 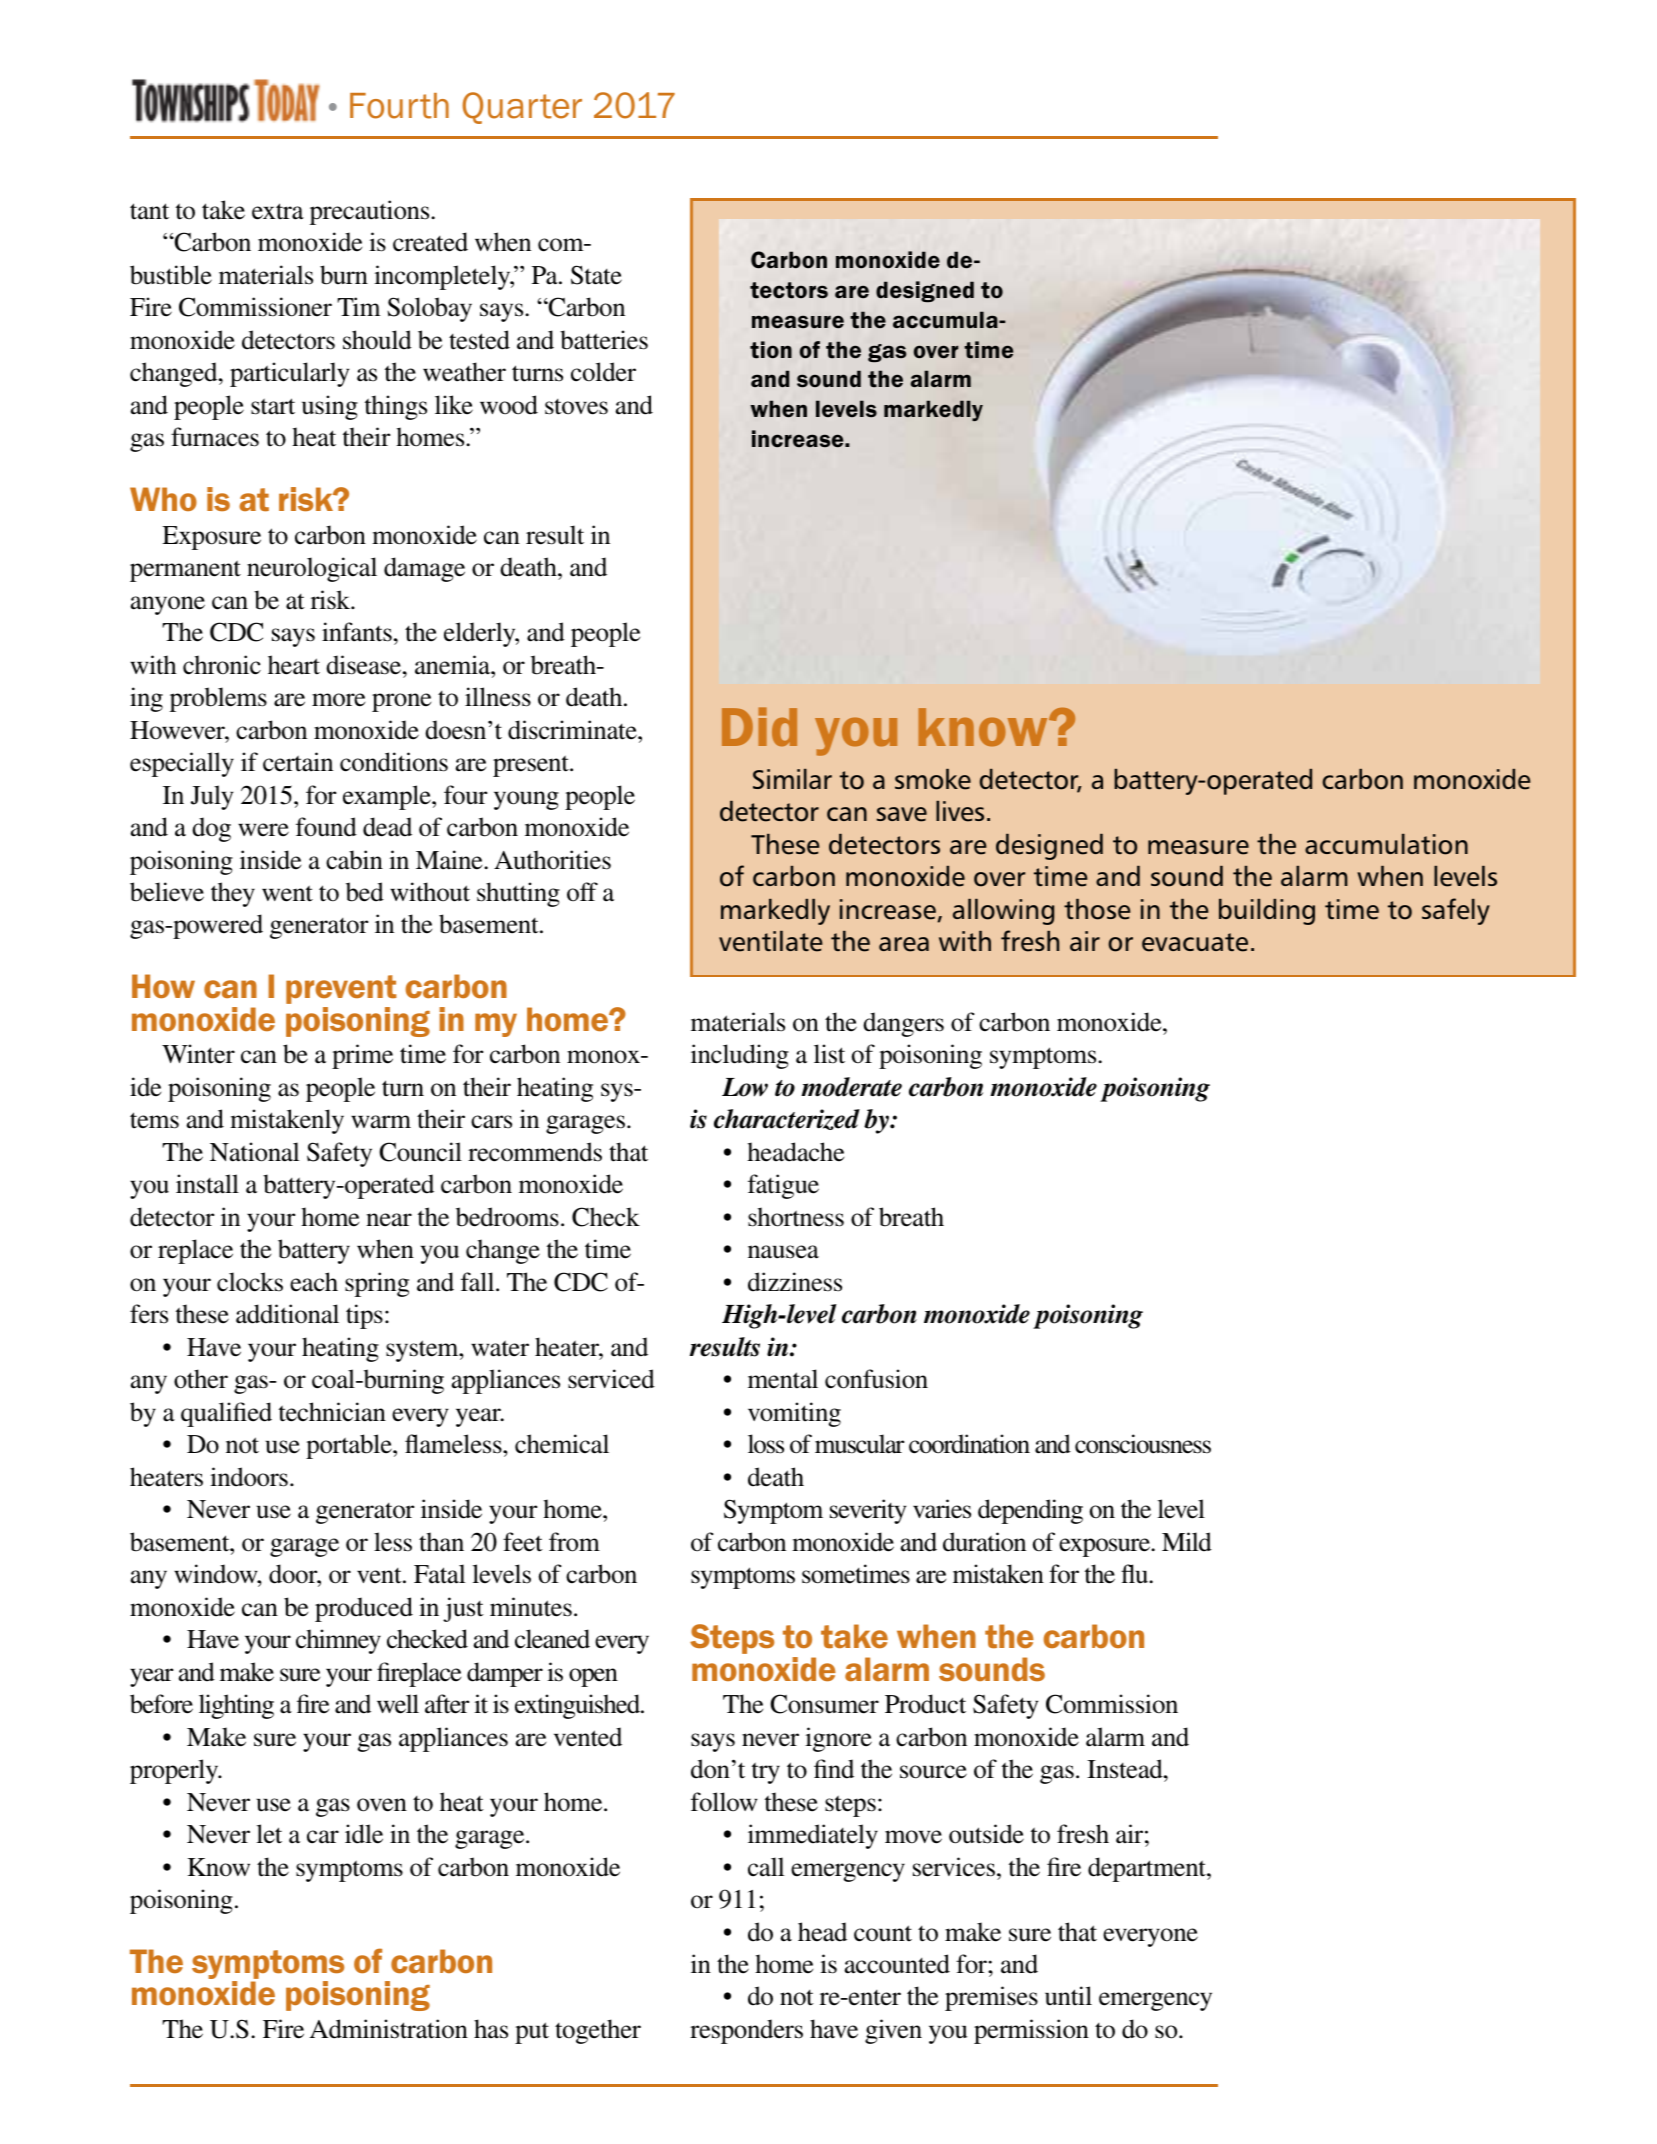 I want to click on until, so click(x=1068, y=1996).
